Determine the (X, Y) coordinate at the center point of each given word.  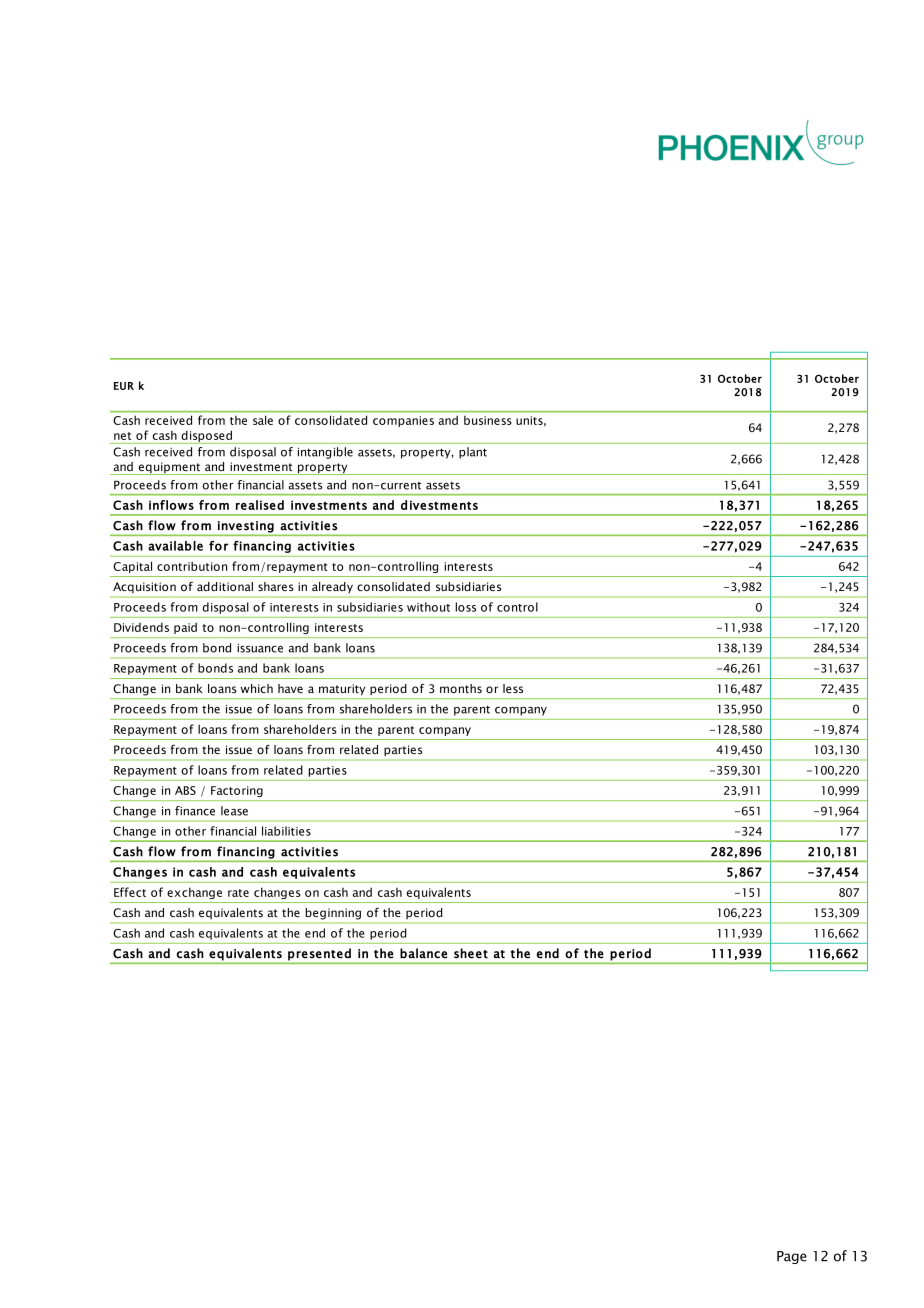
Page (792, 1257)
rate (238, 893)
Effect (130, 892)
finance (195, 811)
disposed (206, 437)
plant (473, 453)
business (487, 420)
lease (234, 811)
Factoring (237, 791)
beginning (333, 914)
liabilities (286, 831)
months (461, 688)
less (513, 688)
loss (465, 607)
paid (185, 628)
